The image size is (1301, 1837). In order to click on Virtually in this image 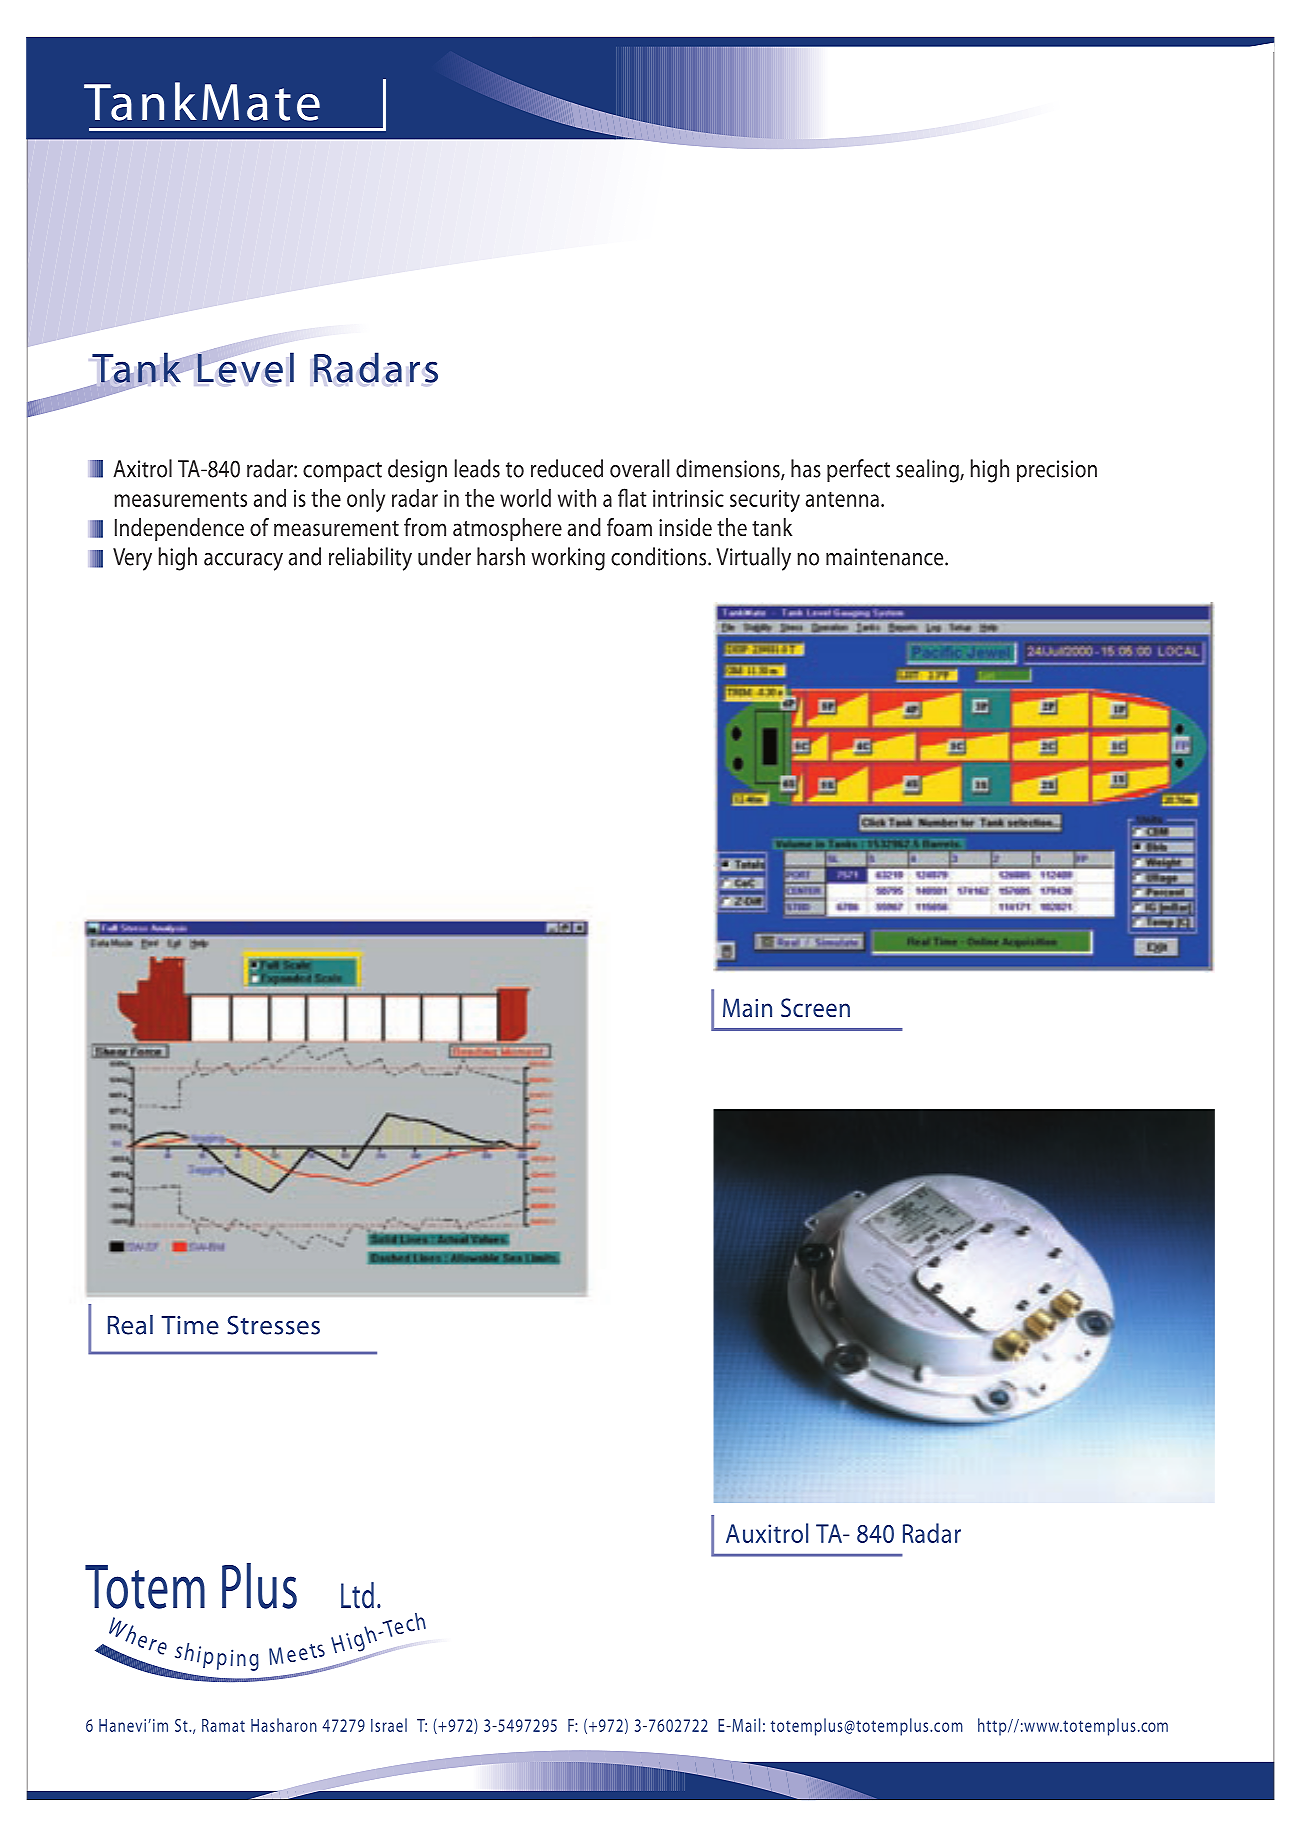, I will do `click(753, 559)`.
